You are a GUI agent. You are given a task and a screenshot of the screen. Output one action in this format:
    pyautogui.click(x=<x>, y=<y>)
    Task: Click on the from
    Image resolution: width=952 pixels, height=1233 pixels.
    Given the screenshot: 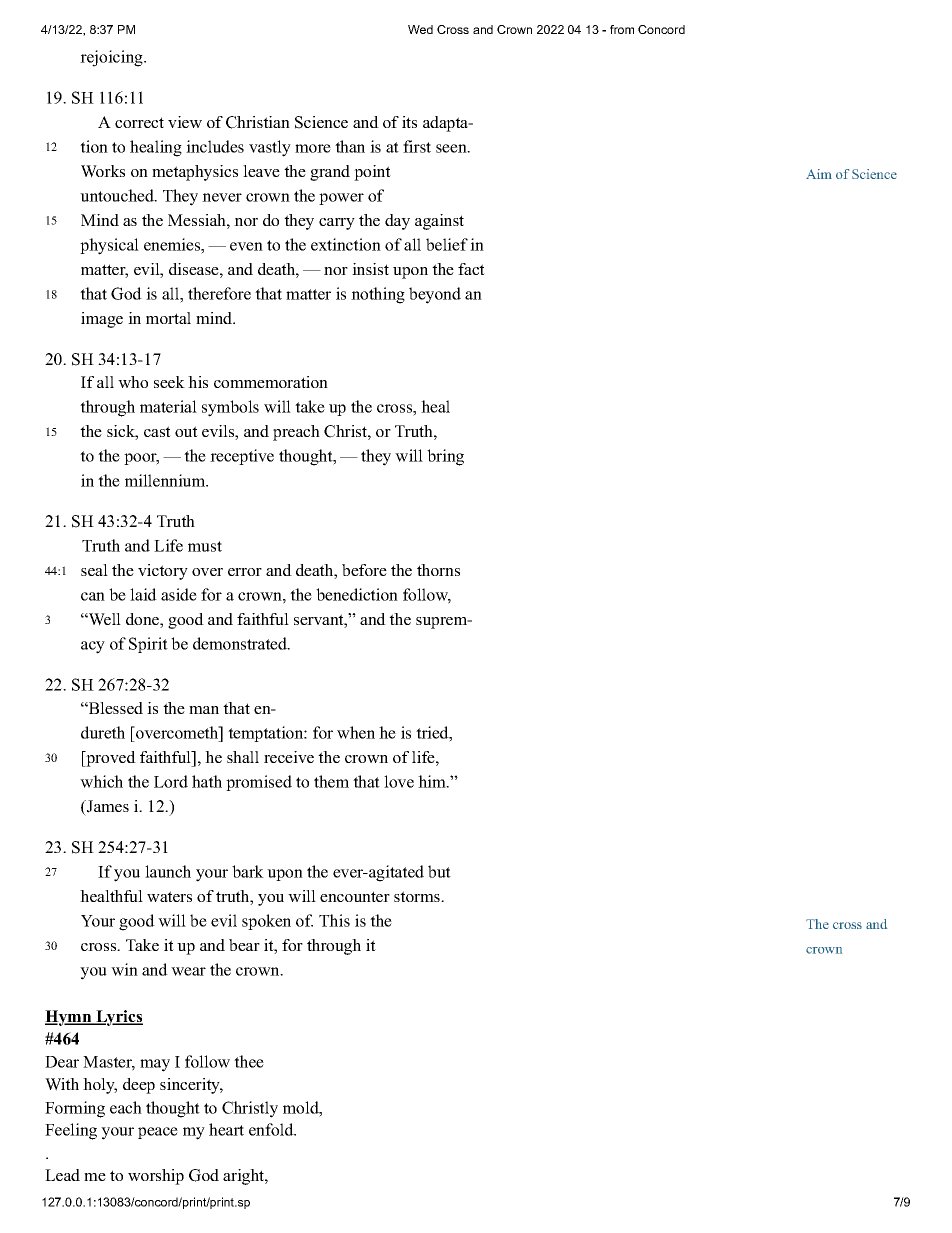 What is the action you would take?
    pyautogui.click(x=622, y=29)
